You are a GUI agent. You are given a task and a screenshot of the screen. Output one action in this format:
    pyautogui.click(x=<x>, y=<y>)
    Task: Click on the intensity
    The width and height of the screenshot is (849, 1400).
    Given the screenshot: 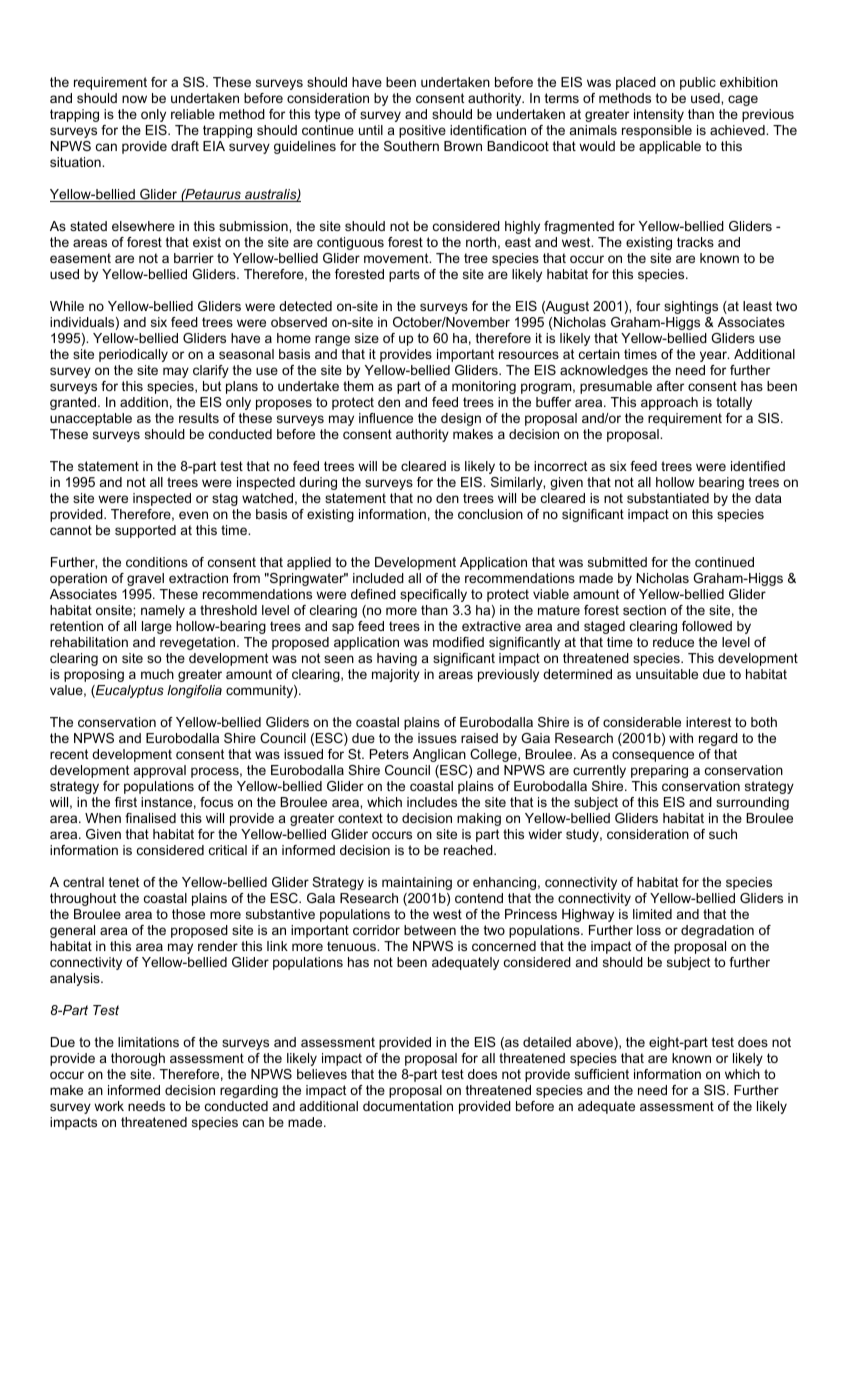 What is the action you would take?
    pyautogui.click(x=659, y=115)
